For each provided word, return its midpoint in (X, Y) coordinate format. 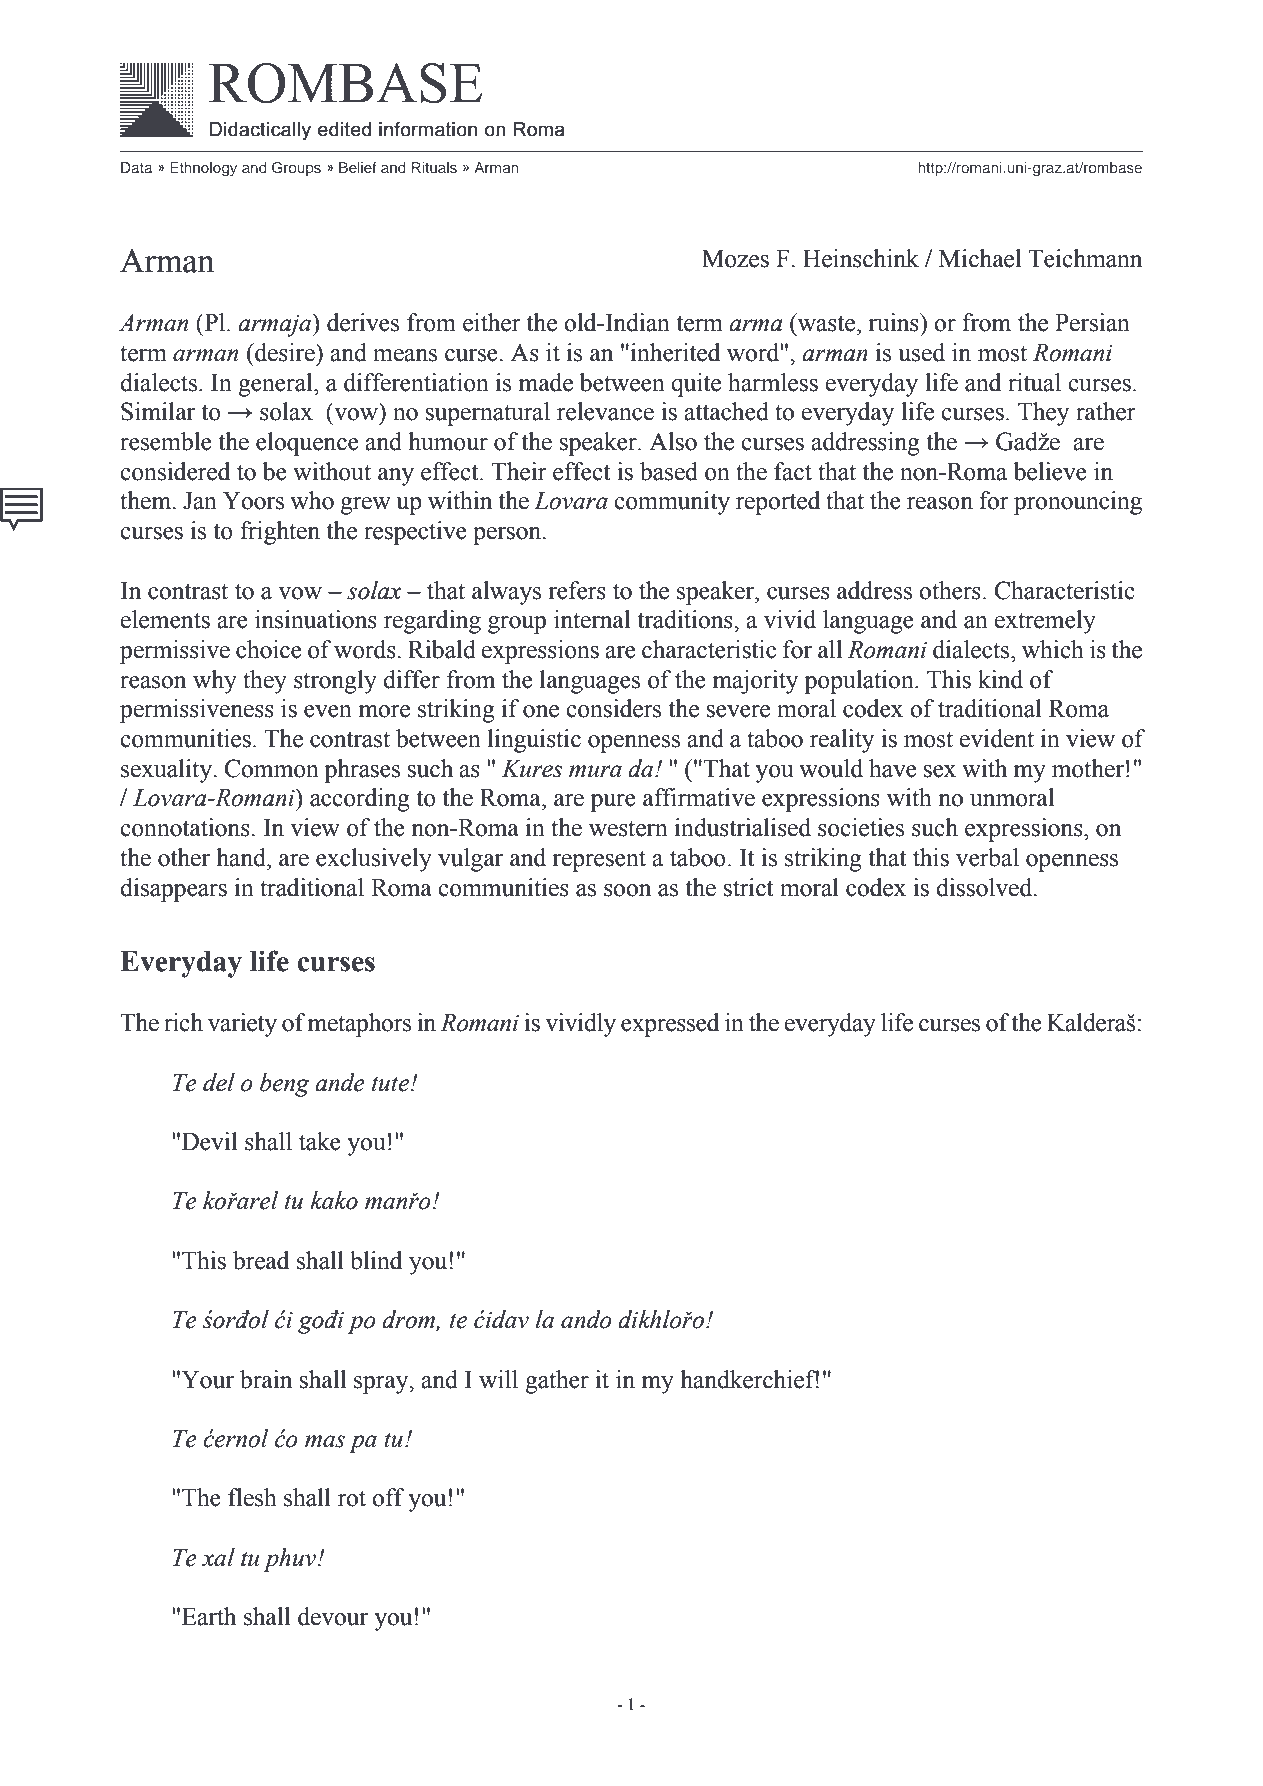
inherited (674, 352)
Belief (358, 167)
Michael (980, 258)
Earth (209, 1616)
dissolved (985, 887)
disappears (173, 890)
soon (627, 890)
